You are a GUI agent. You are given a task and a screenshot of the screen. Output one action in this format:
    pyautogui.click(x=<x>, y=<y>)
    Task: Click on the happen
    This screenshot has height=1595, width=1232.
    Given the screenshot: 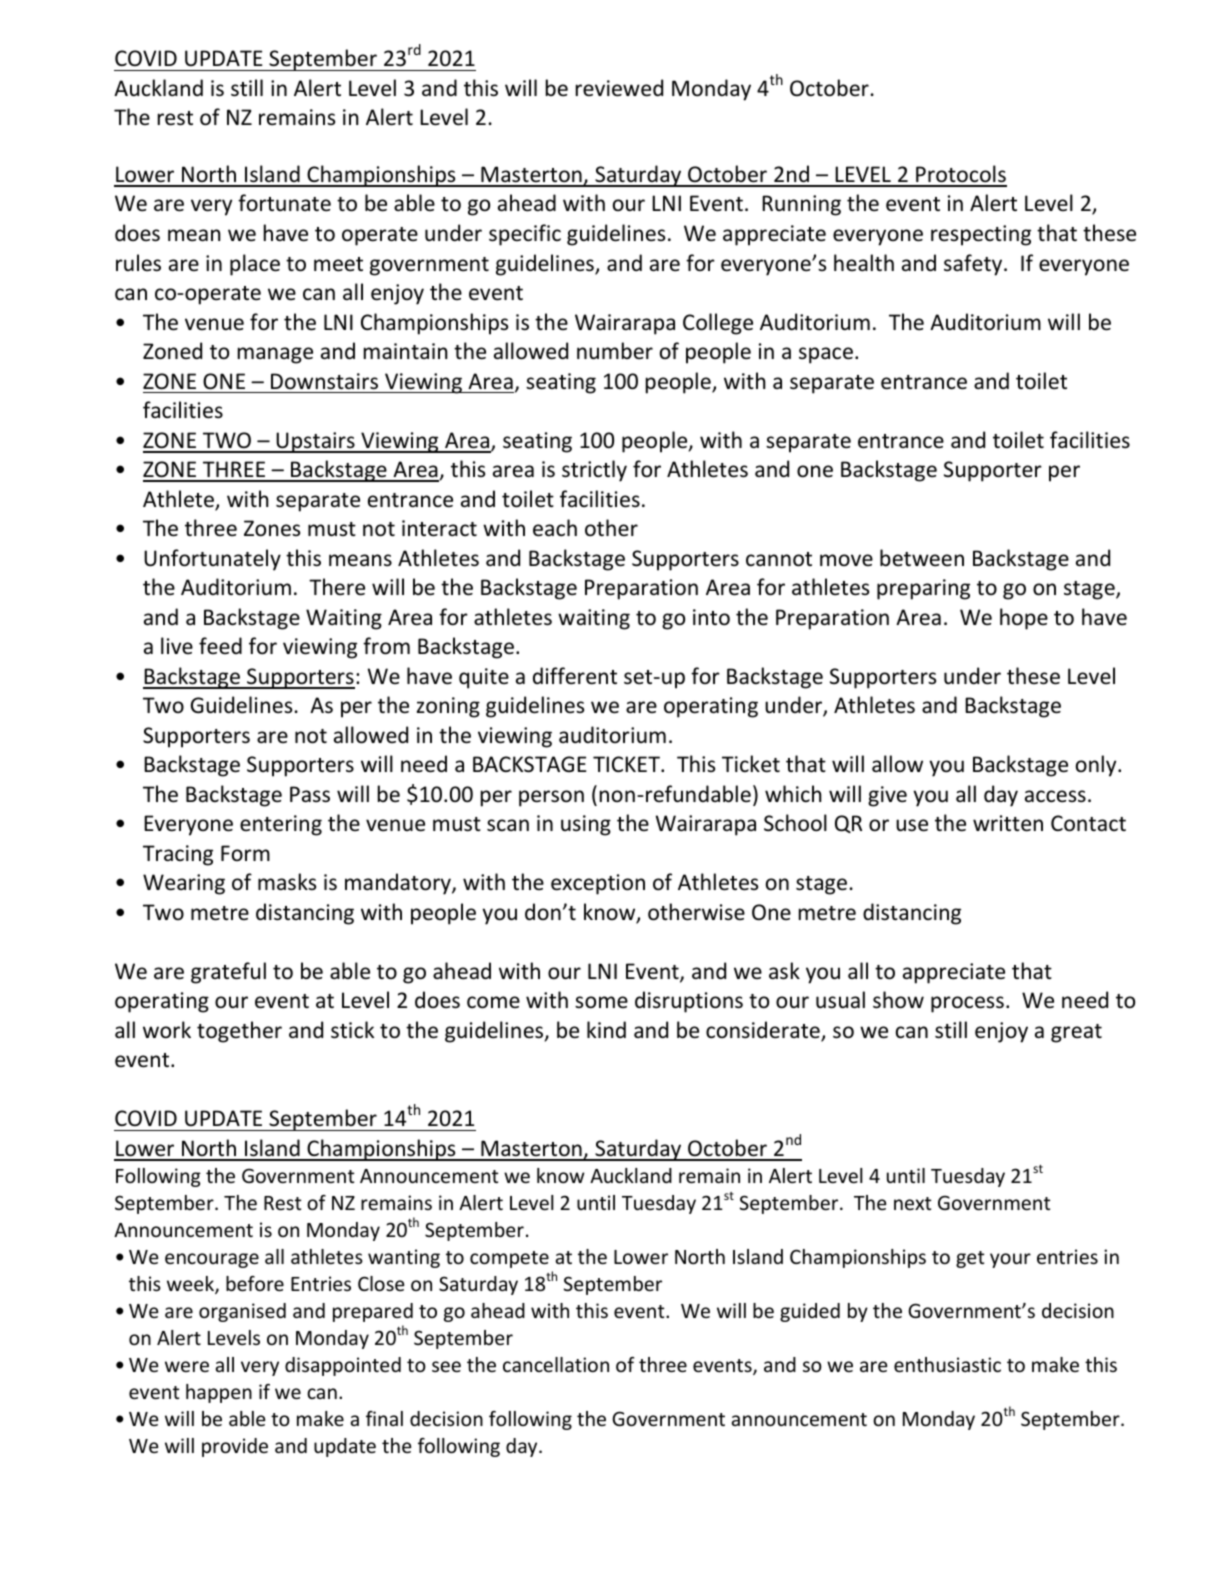 What is the action you would take?
    pyautogui.click(x=219, y=1393)
